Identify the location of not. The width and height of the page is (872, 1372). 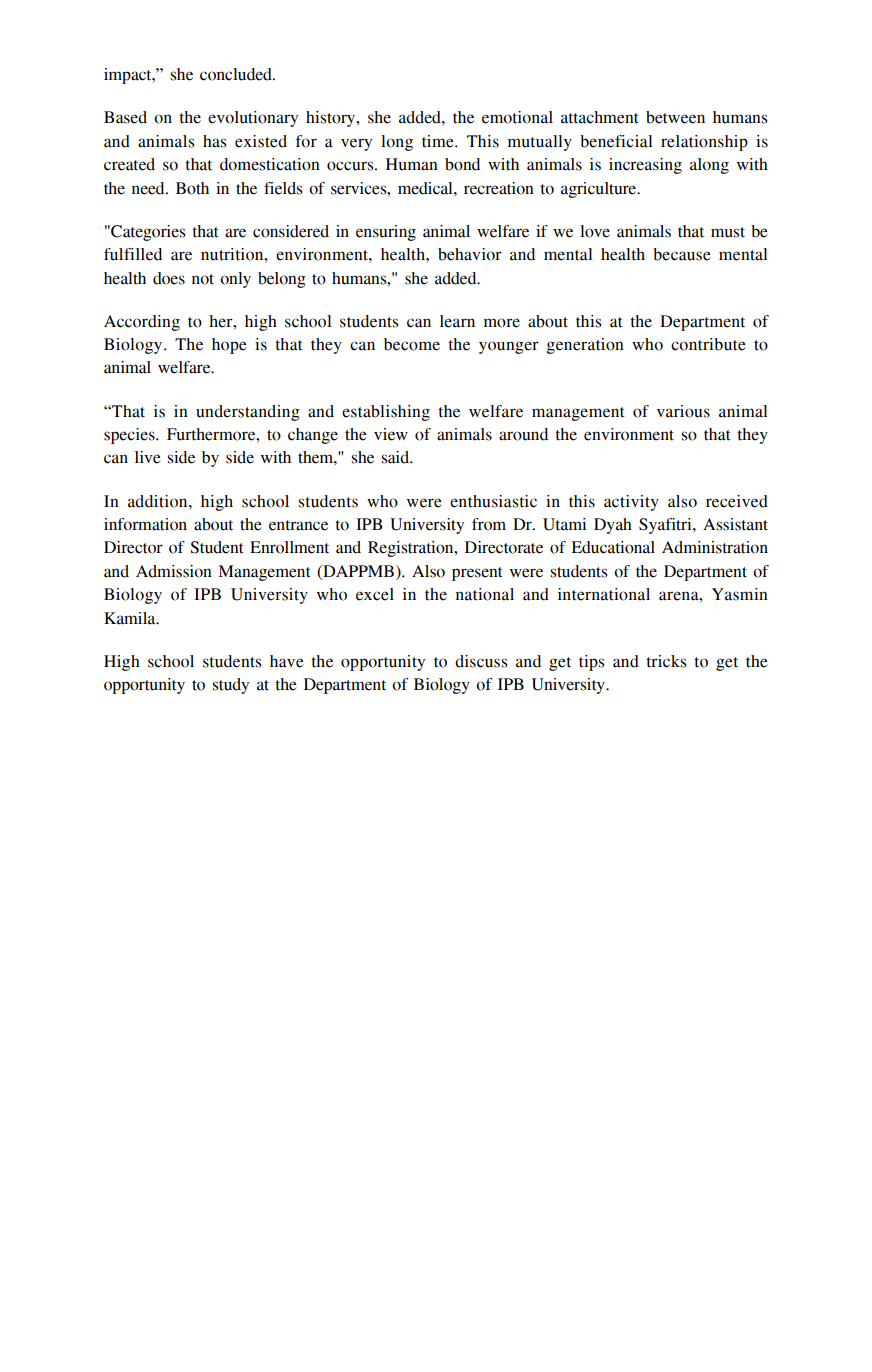
(203, 279).
